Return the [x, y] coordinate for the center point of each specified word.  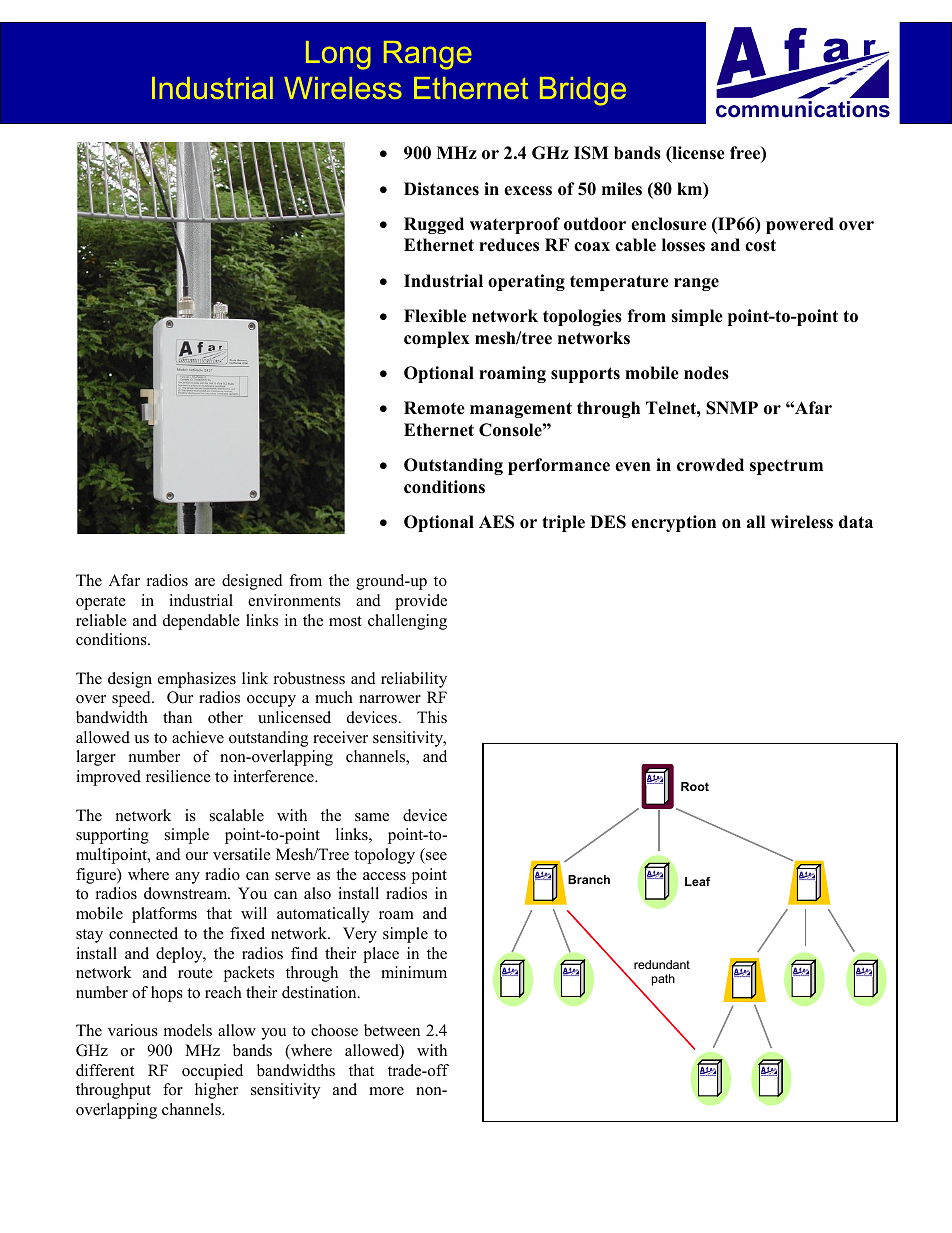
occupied [212, 1072]
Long [338, 55]
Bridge [583, 91]
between [392, 1030]
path [663, 980]
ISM [591, 153]
